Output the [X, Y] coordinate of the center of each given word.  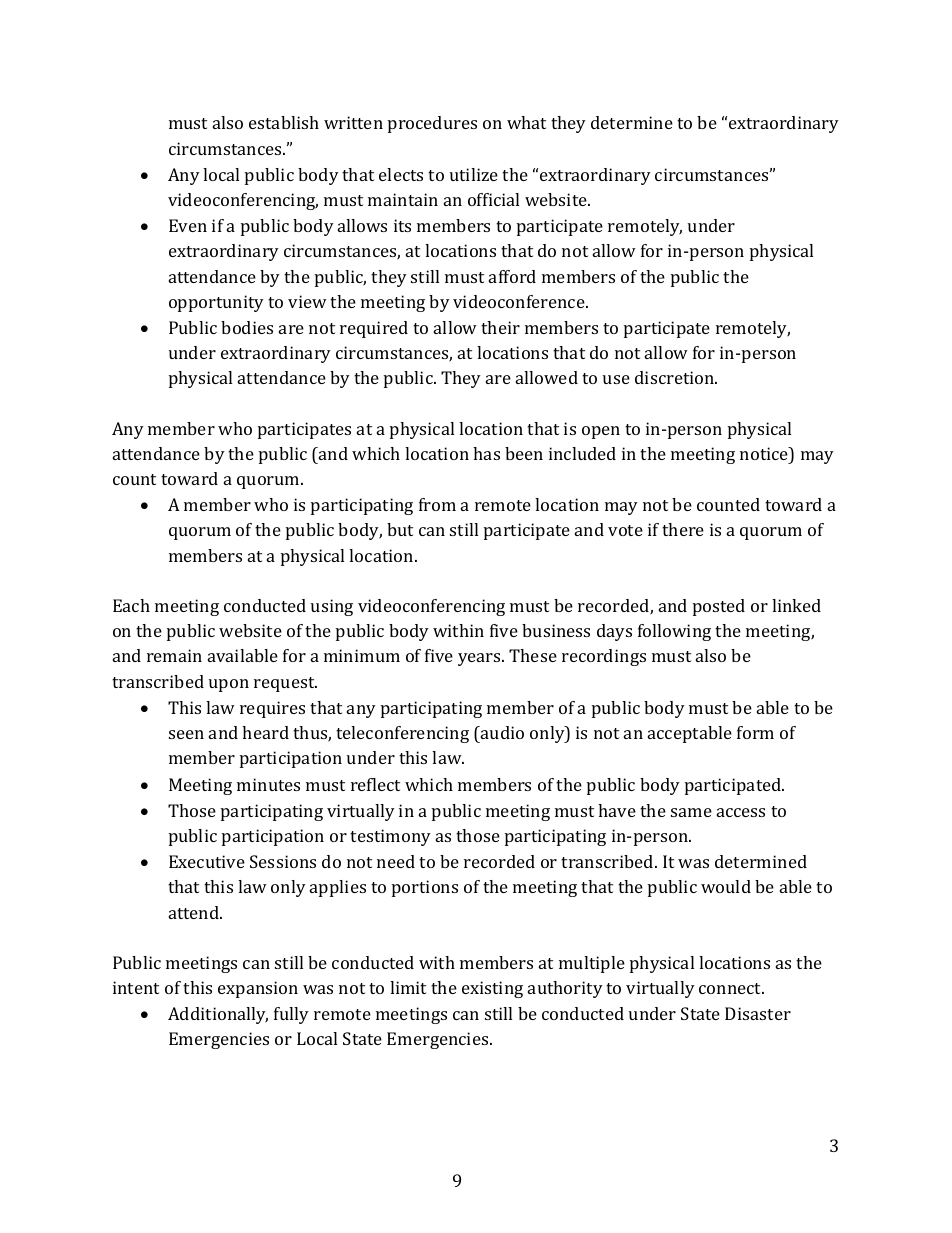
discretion [676, 377]
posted [719, 607]
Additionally [218, 1015]
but [400, 529]
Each [131, 605]
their [500, 327]
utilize [474, 174]
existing [492, 989]
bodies [247, 327]
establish [284, 122]
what [526, 122]
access [741, 812]
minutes [268, 784]
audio [501, 732]
